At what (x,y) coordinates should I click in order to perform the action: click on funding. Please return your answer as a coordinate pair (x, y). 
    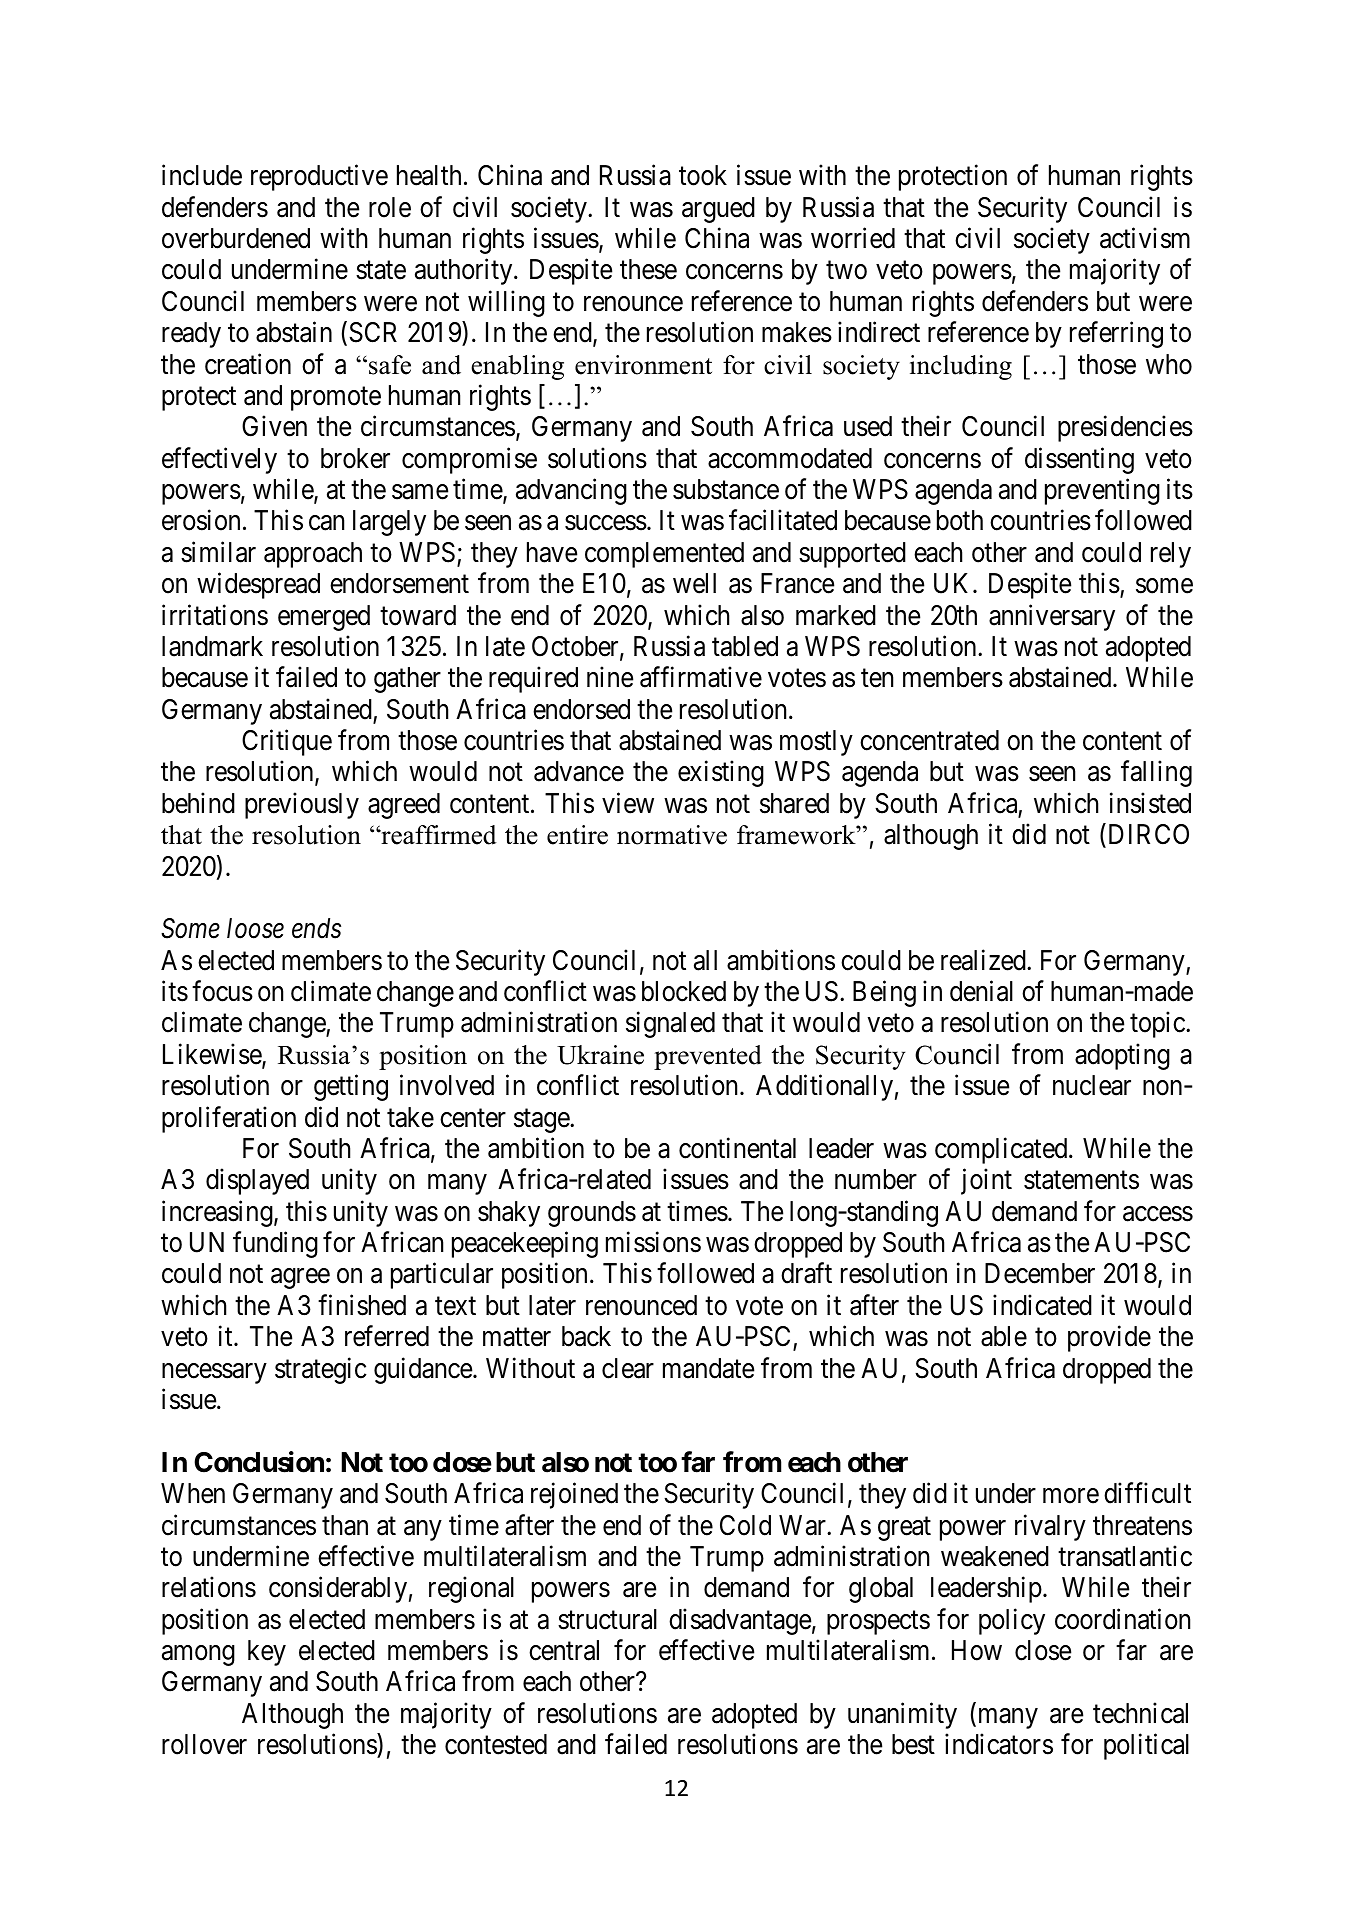
    Looking at the image, I should click on (275, 1245).
